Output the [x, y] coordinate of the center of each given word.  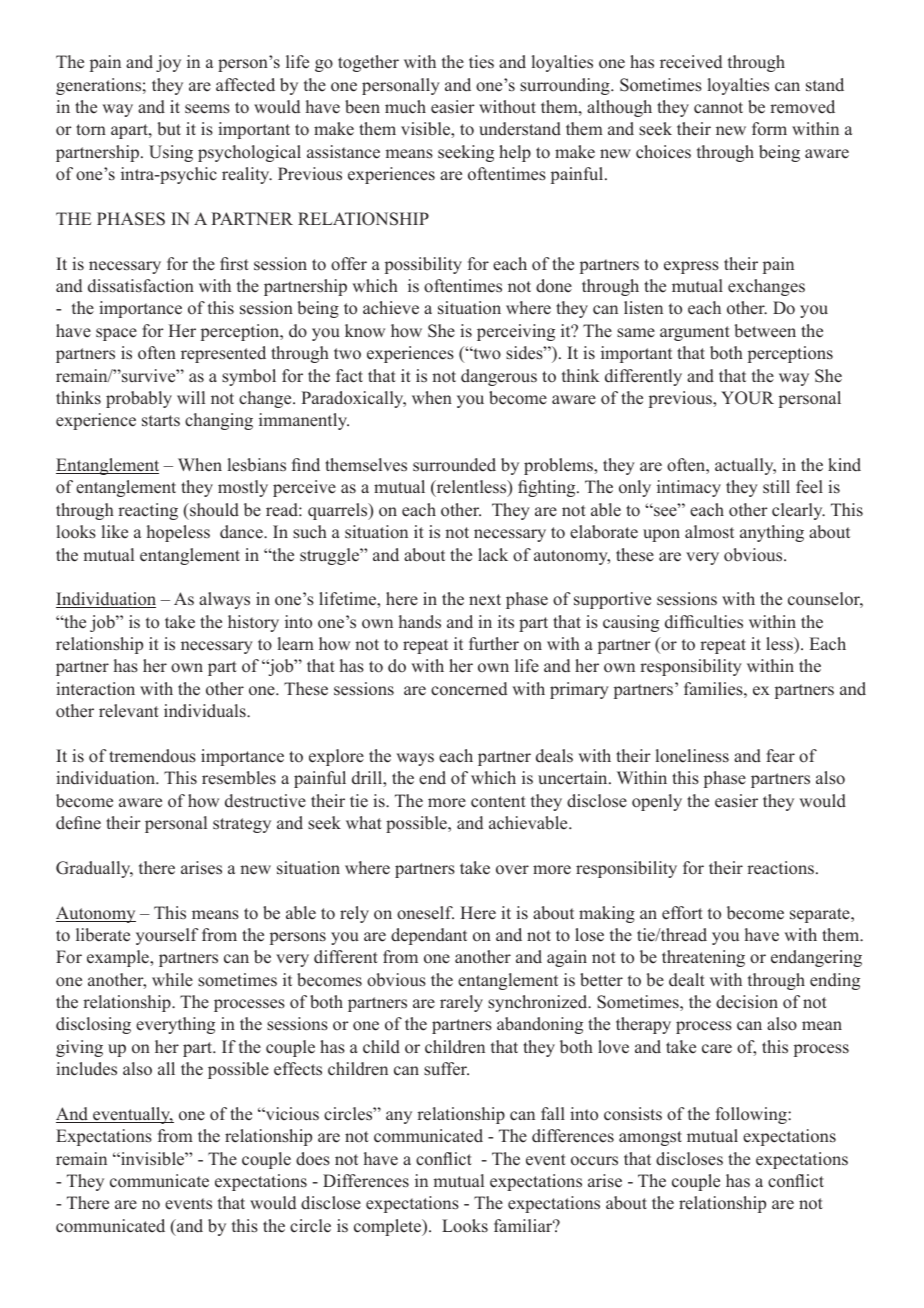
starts [161, 421]
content [498, 802]
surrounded [454, 465]
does [313, 1159]
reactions [780, 868]
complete [389, 1227]
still [776, 487]
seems [207, 109]
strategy [242, 825]
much [405, 107]
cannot [718, 108]
